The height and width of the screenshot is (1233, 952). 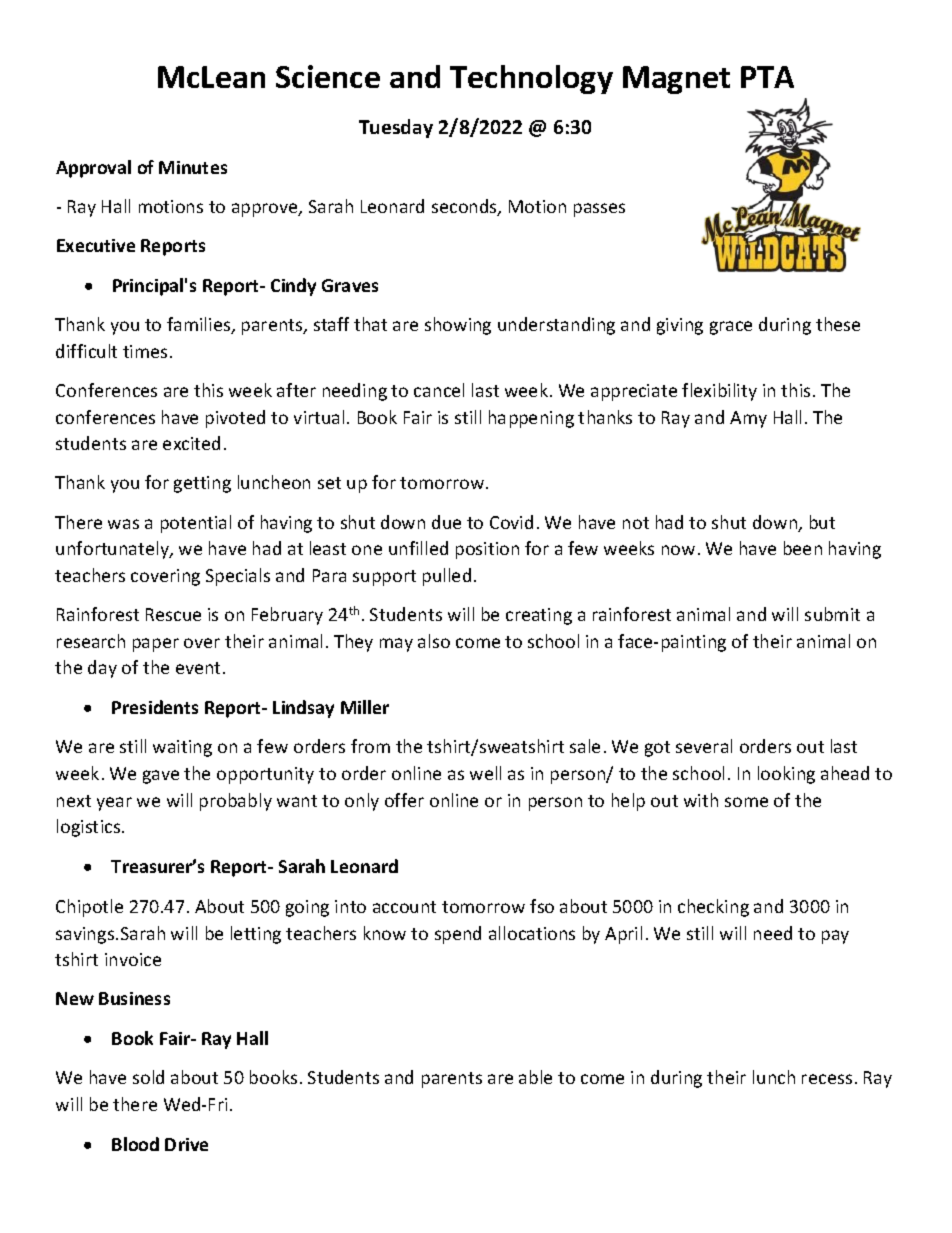 I want to click on Minutes, so click(x=193, y=167).
